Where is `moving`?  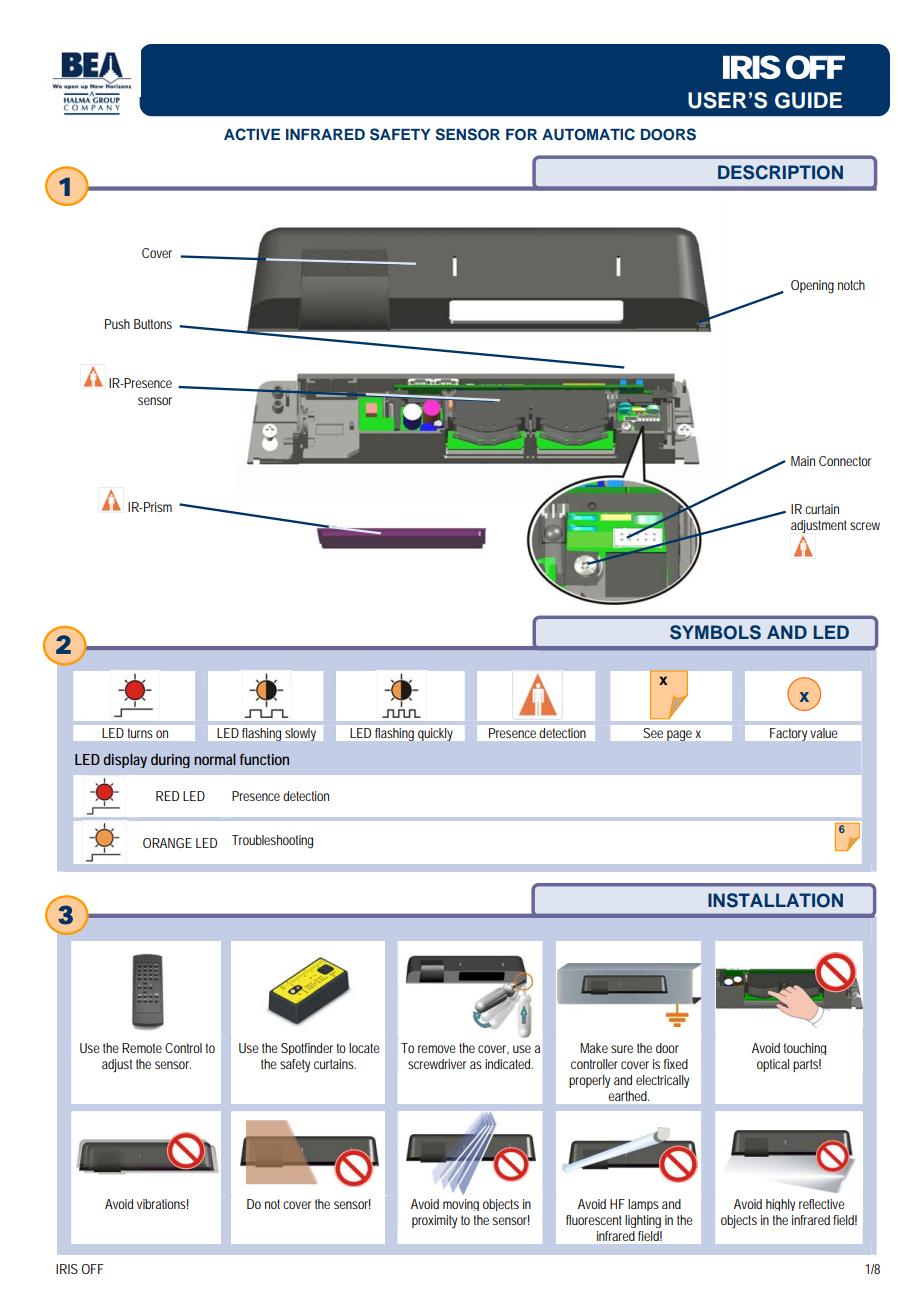
moving is located at coordinates (461, 1205).
